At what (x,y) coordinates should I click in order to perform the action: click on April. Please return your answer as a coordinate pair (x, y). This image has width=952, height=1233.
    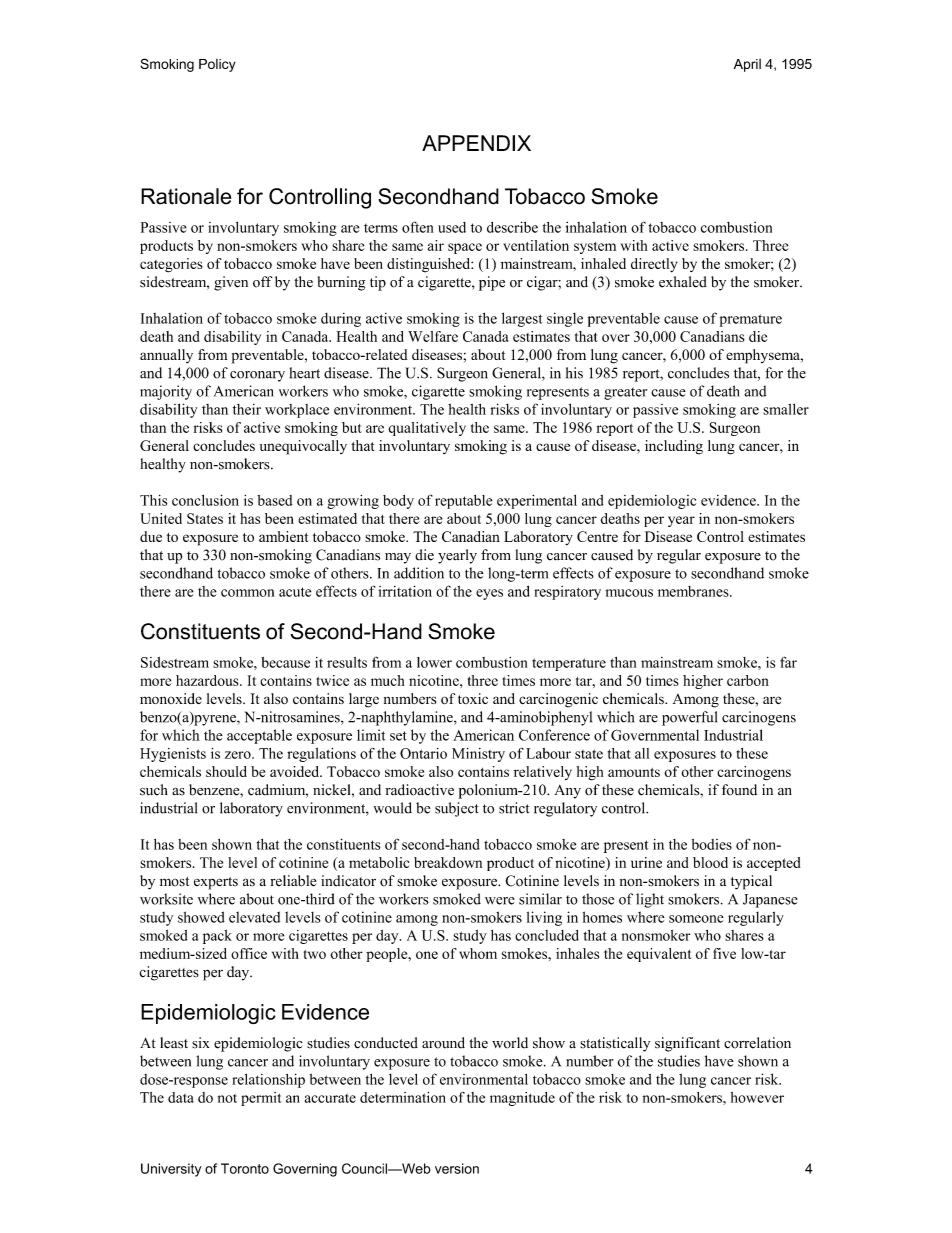
    Looking at the image, I should click on (747, 65).
